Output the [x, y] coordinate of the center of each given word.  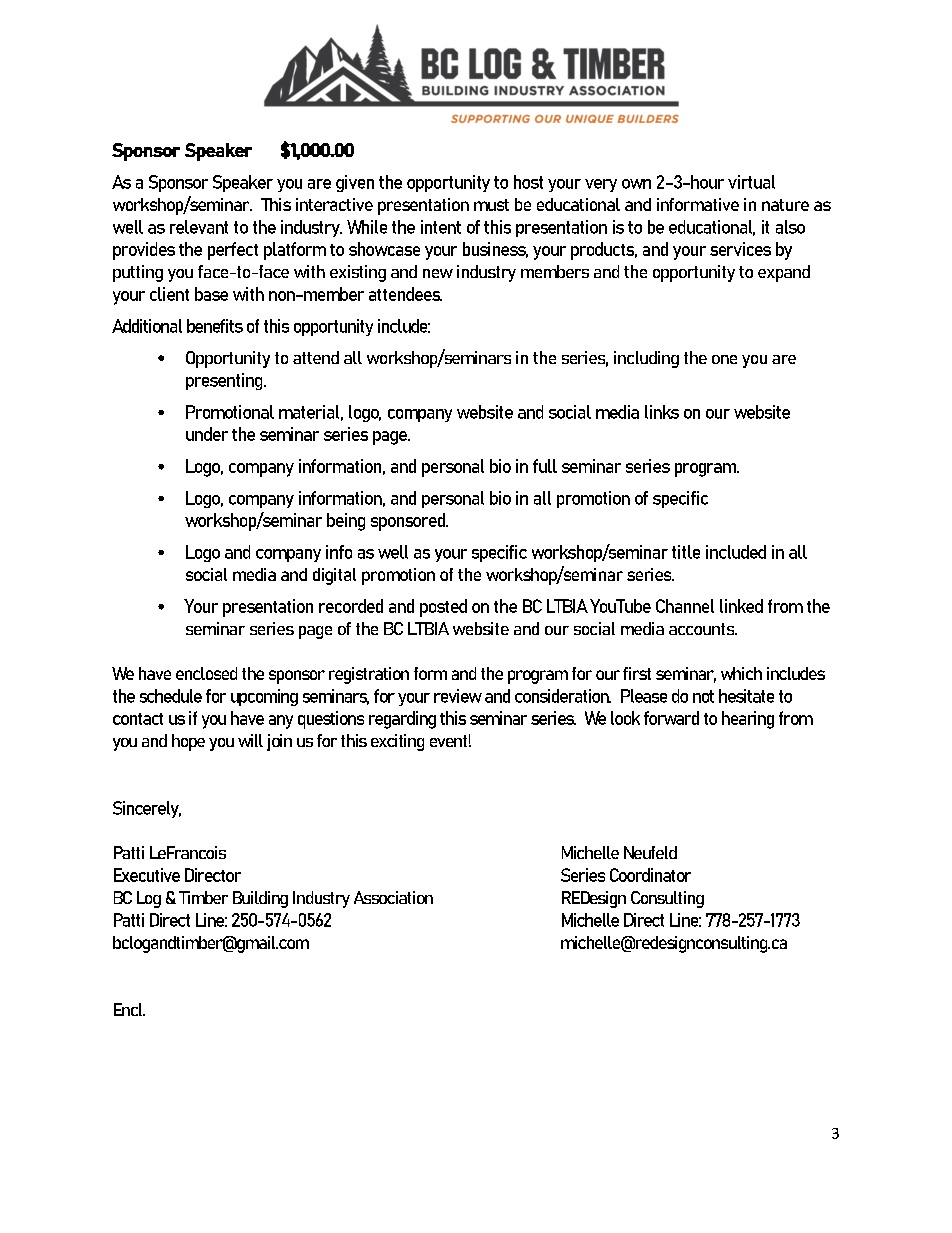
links [662, 412]
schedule [171, 696]
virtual [751, 182]
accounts [703, 629]
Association [393, 897]
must [491, 205]
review [458, 696]
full [545, 466]
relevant [199, 227]
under [207, 434]
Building [260, 899]
